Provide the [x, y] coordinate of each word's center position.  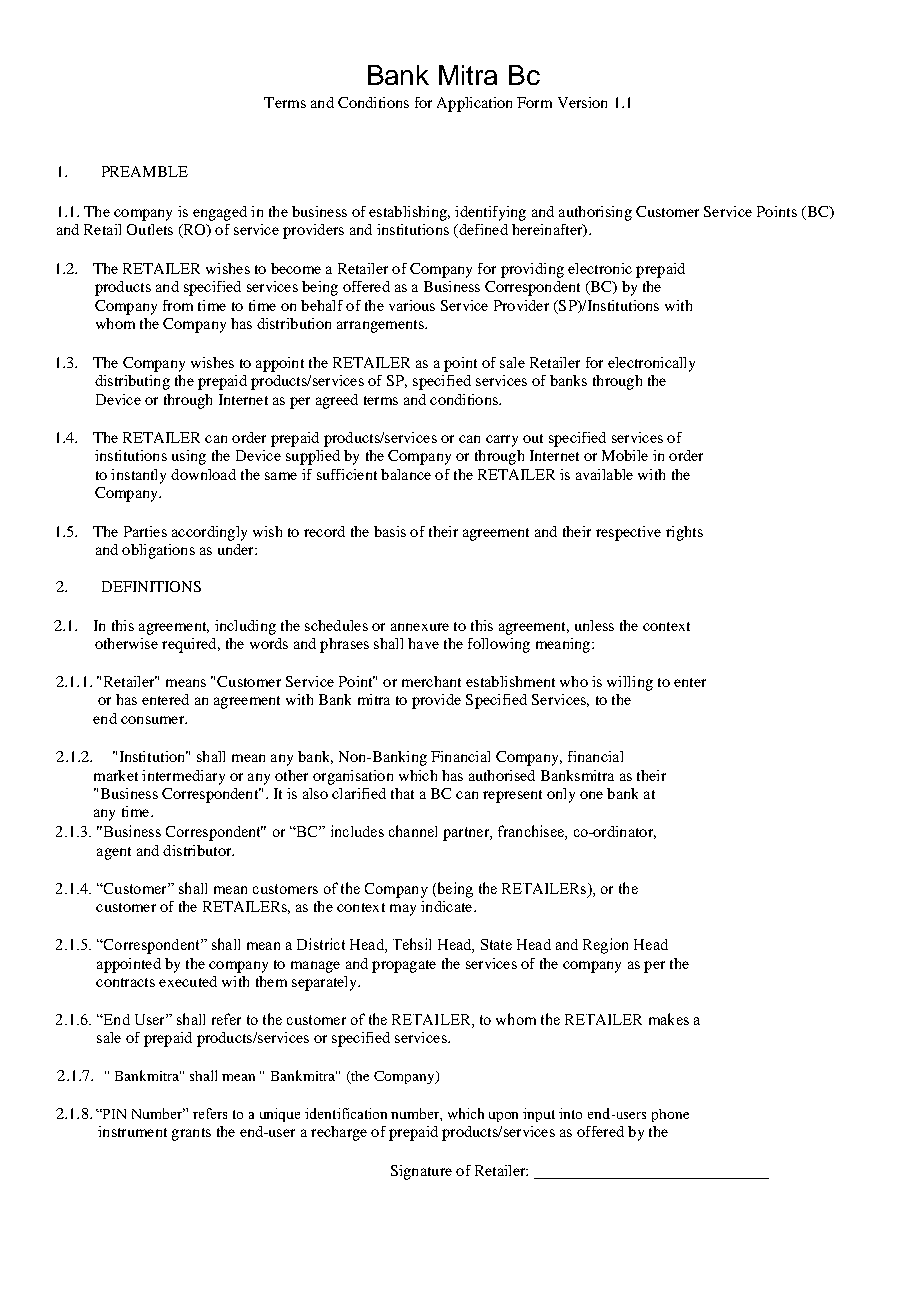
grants [191, 1134]
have [423, 643]
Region [605, 946]
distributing [132, 382]
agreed [337, 401]
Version [582, 102]
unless [594, 625]
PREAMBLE [145, 171]
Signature [421, 1172]
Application [474, 104]
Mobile [625, 455]
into [570, 1113]
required [190, 645]
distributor [198, 850]
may [403, 910]
